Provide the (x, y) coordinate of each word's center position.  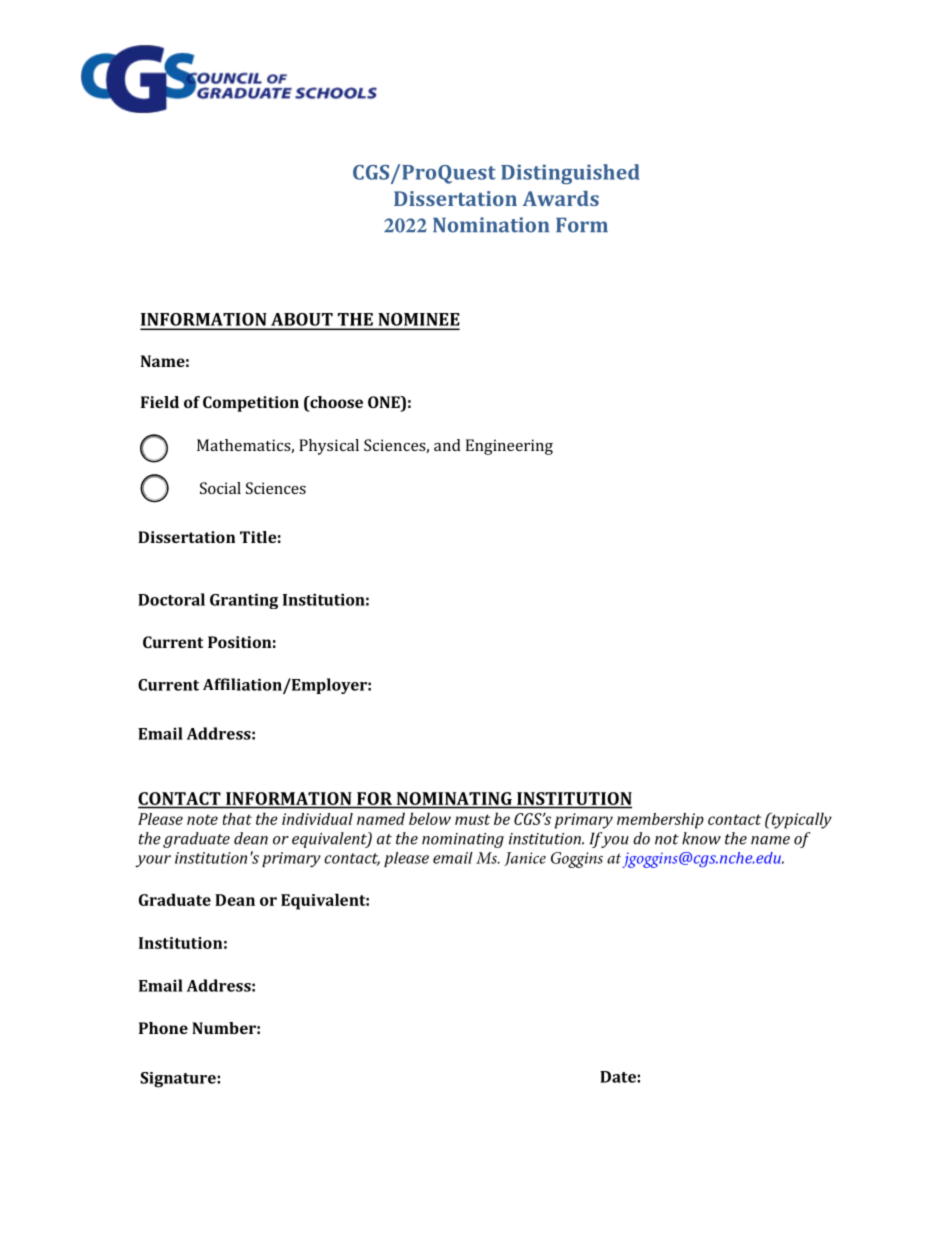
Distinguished (570, 174)
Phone (163, 1028)
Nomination (491, 225)
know (701, 838)
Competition (251, 404)
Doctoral (171, 599)
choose (335, 403)
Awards (561, 198)
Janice (525, 859)
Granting (244, 601)
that (237, 819)
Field (160, 402)
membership (660, 821)
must (472, 819)
